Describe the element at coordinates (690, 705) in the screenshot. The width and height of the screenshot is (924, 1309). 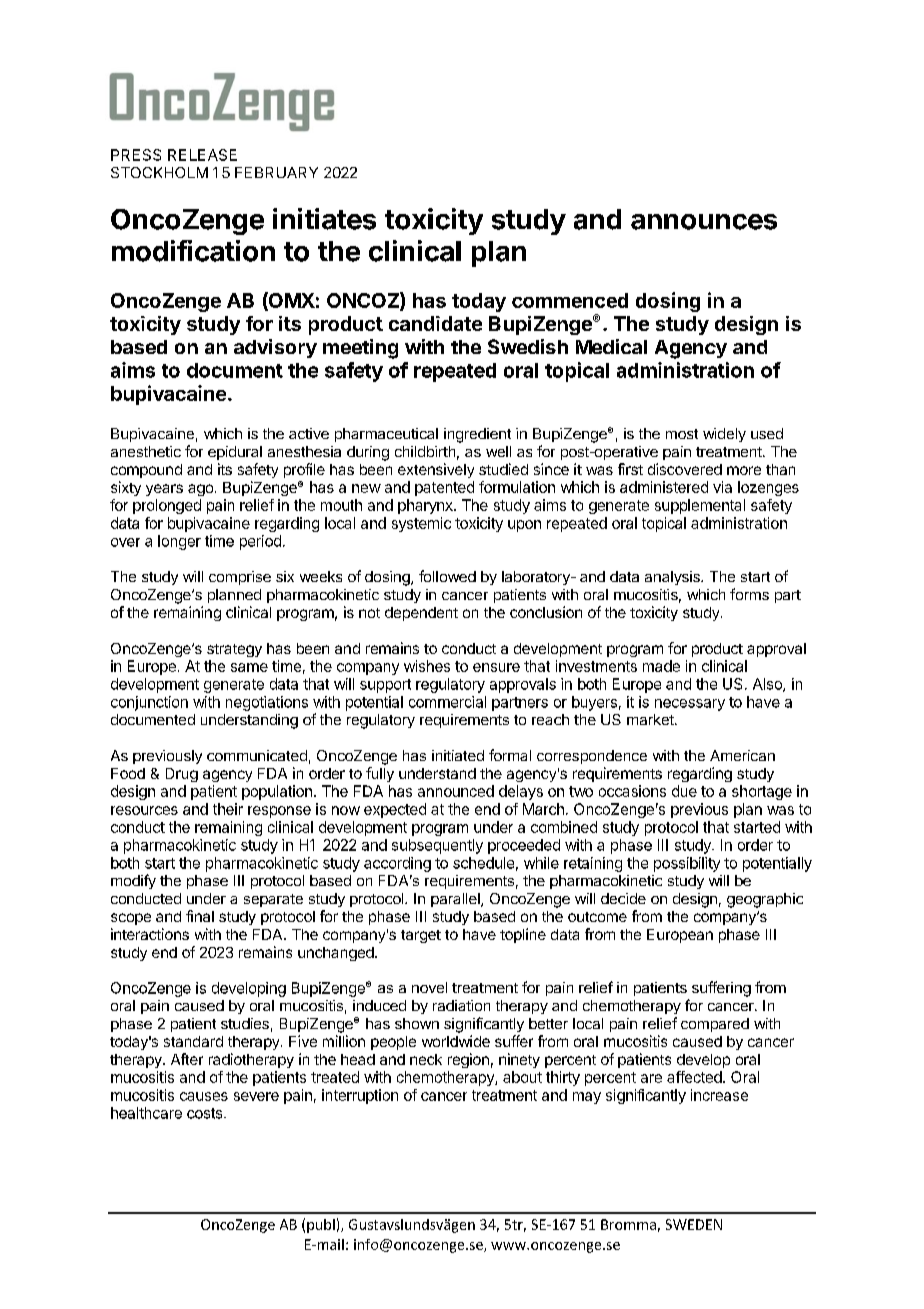
I see `necessary` at that location.
